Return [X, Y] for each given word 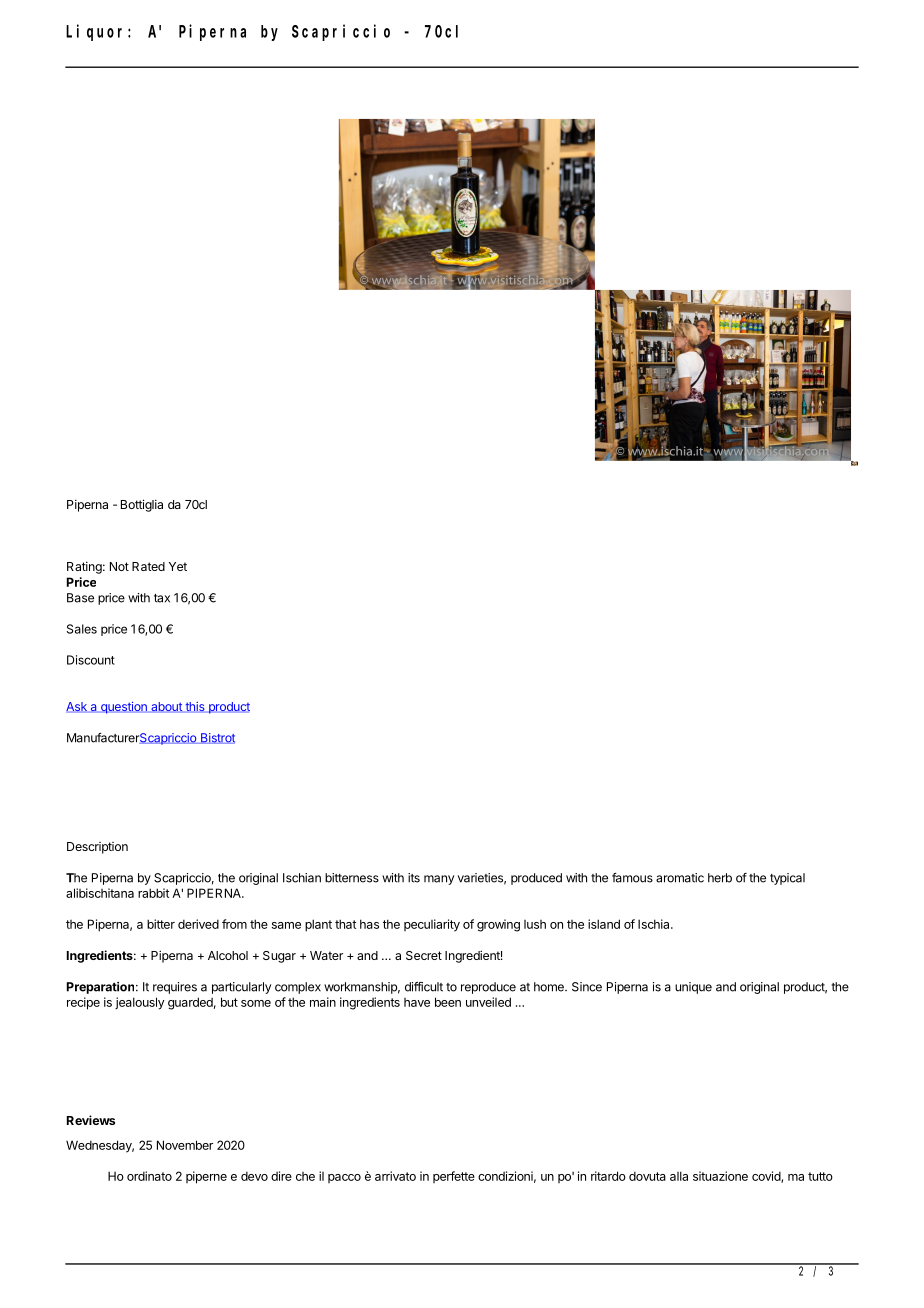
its [414, 878]
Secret [424, 955]
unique [693, 988]
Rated [148, 566]
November [185, 1145]
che [305, 1176]
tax [162, 598]
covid [767, 1177]
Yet [178, 566]
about [166, 707]
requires [175, 988]
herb [720, 878]
